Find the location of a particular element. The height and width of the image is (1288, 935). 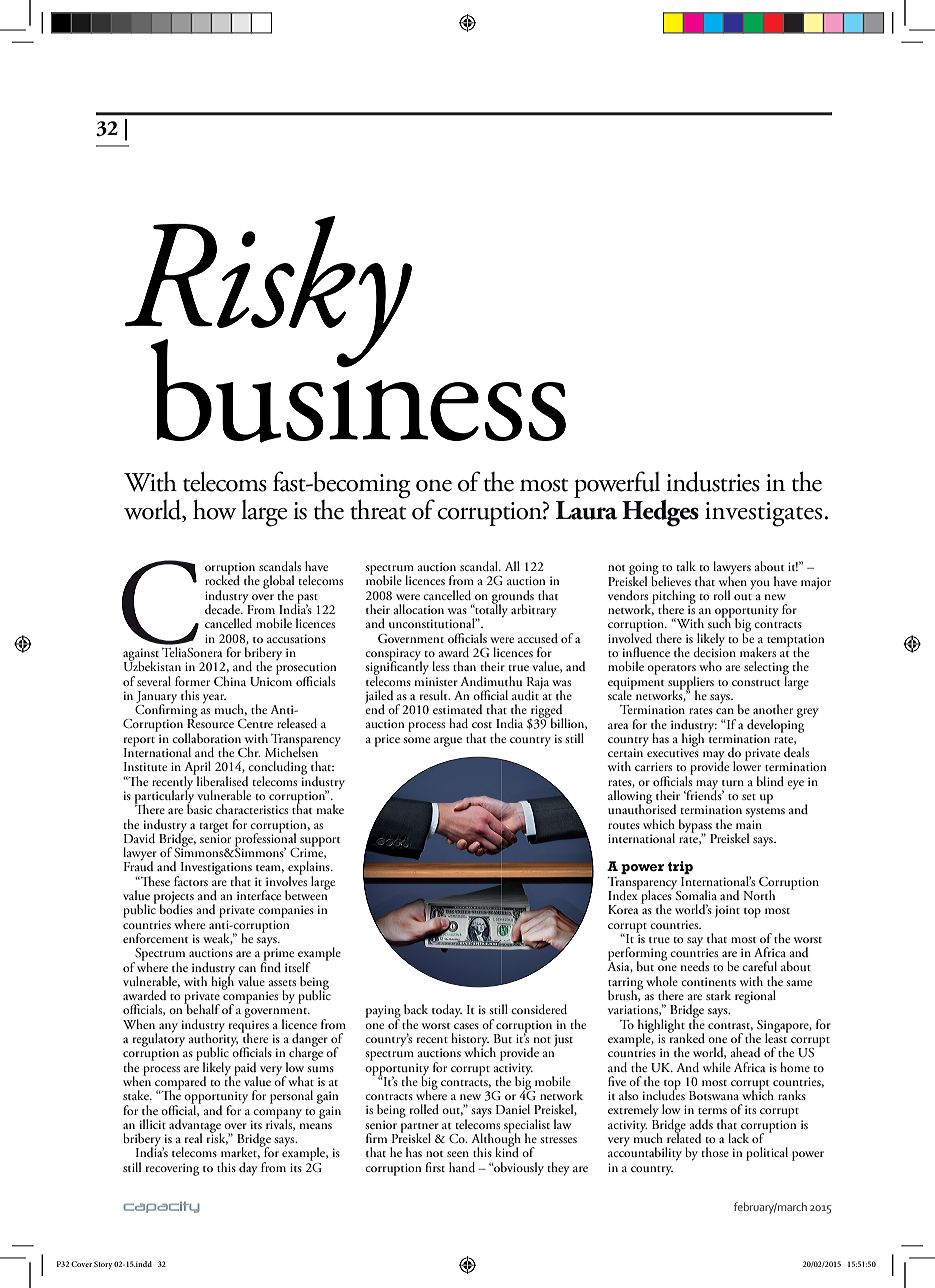

routes is located at coordinates (624, 826).
